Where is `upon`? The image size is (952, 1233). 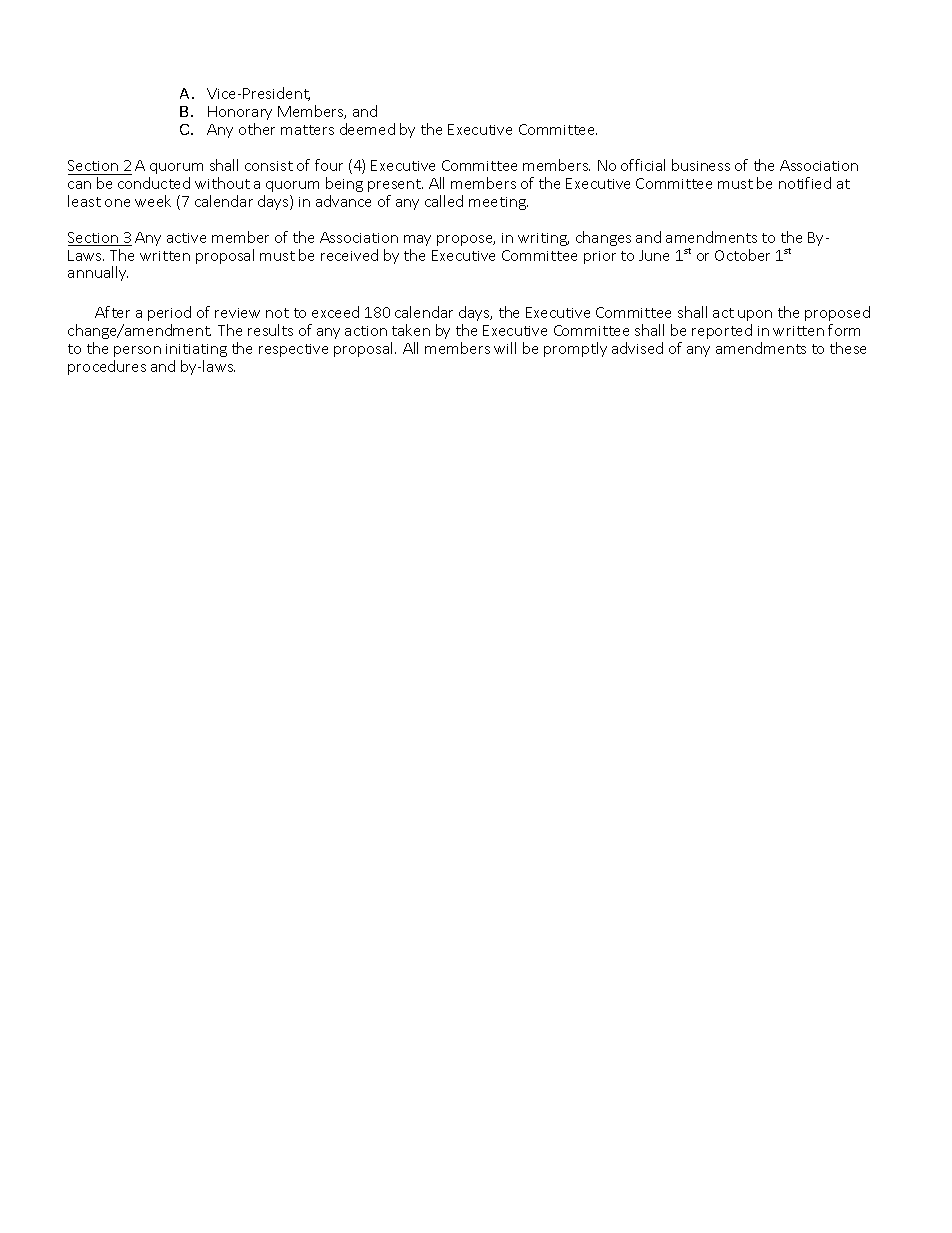 upon is located at coordinates (755, 315).
